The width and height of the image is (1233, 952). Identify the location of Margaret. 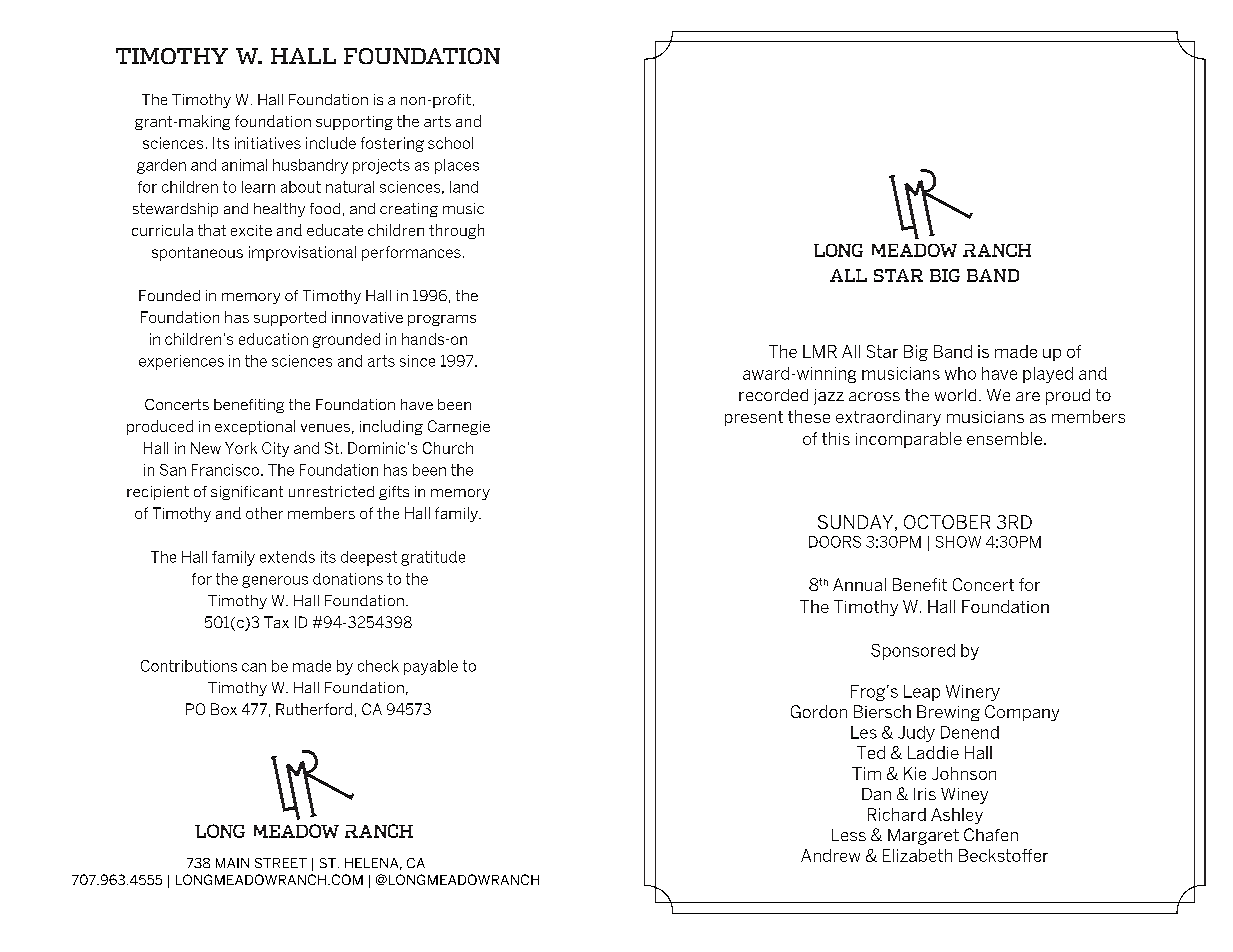
(923, 837).
